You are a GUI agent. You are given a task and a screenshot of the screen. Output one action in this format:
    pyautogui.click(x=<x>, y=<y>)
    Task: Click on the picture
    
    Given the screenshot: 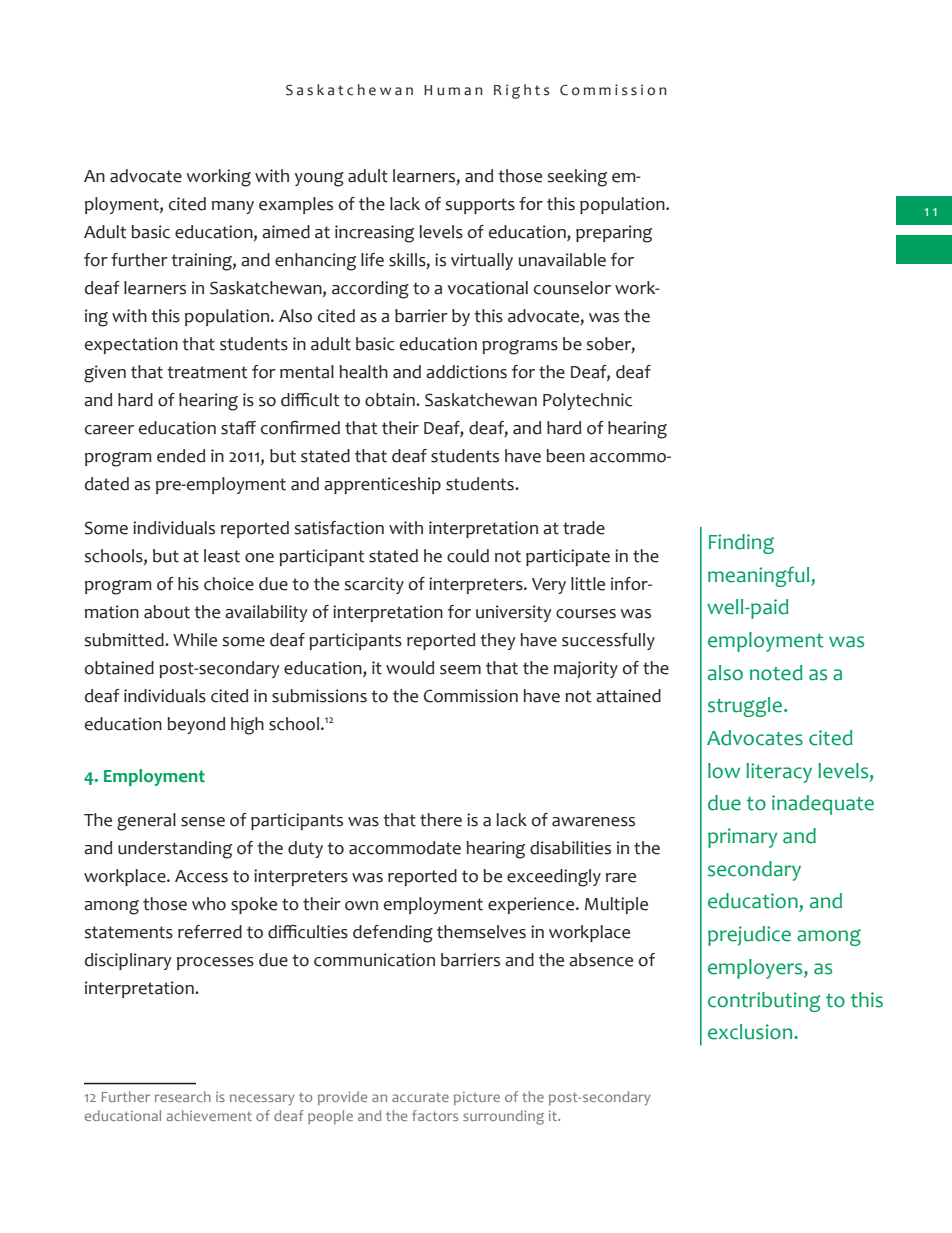 What is the action you would take?
    pyautogui.click(x=477, y=1099)
